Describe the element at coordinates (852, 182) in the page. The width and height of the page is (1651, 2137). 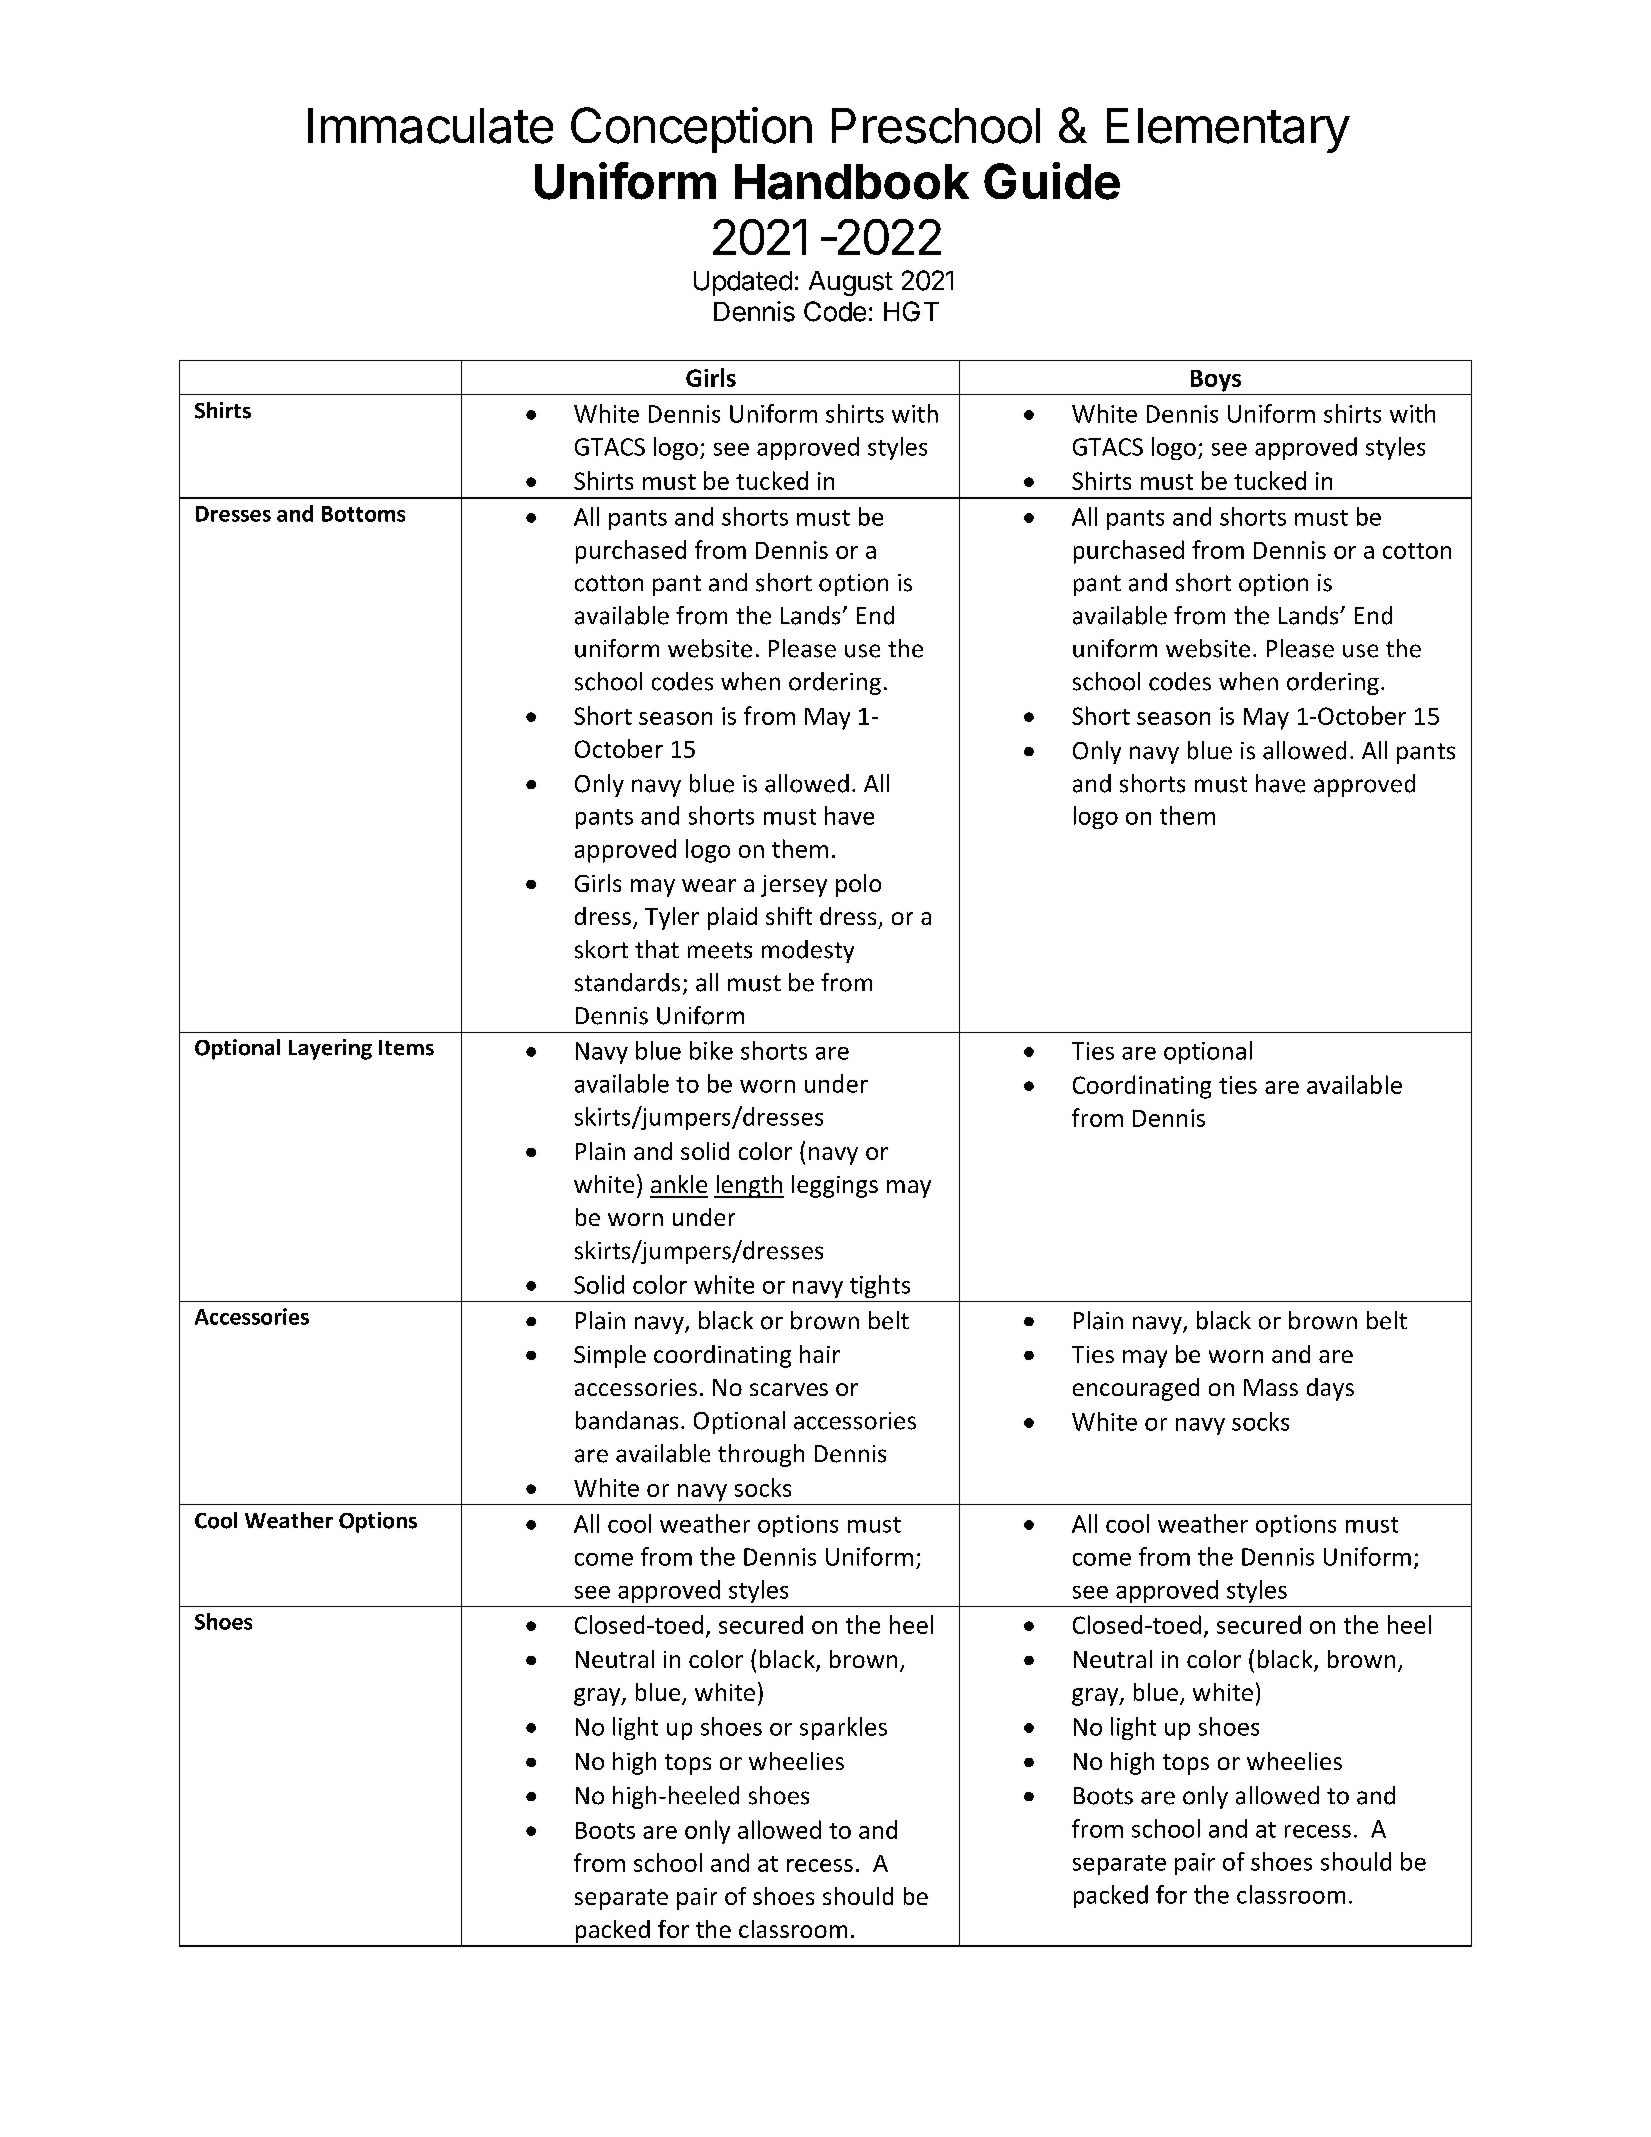
I see `Handbook` at that location.
